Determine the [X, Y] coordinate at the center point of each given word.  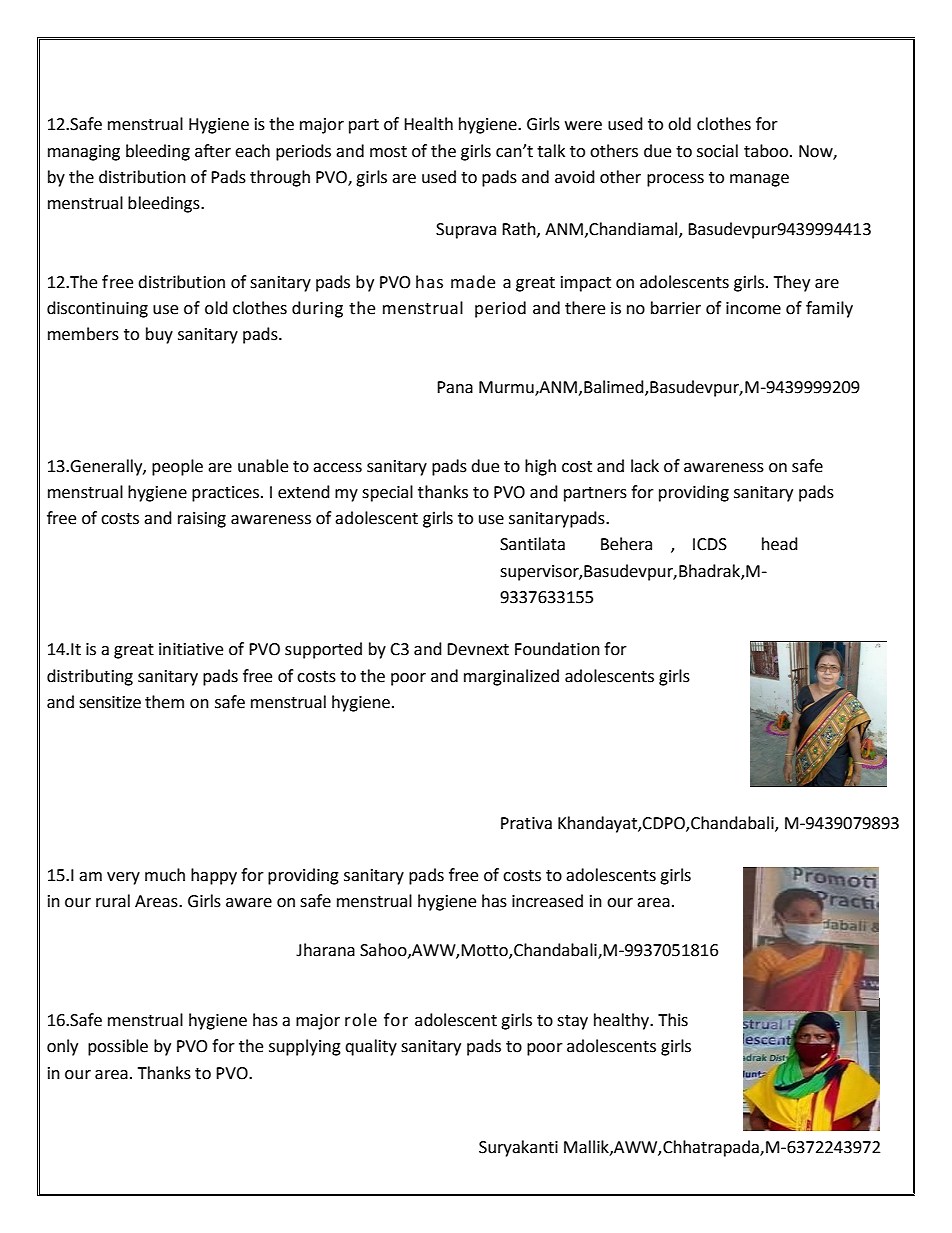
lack [645, 466]
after [213, 151]
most [388, 152]
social [717, 151]
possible [118, 1047]
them [164, 702]
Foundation [557, 649]
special [387, 493]
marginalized [511, 677]
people [177, 467]
